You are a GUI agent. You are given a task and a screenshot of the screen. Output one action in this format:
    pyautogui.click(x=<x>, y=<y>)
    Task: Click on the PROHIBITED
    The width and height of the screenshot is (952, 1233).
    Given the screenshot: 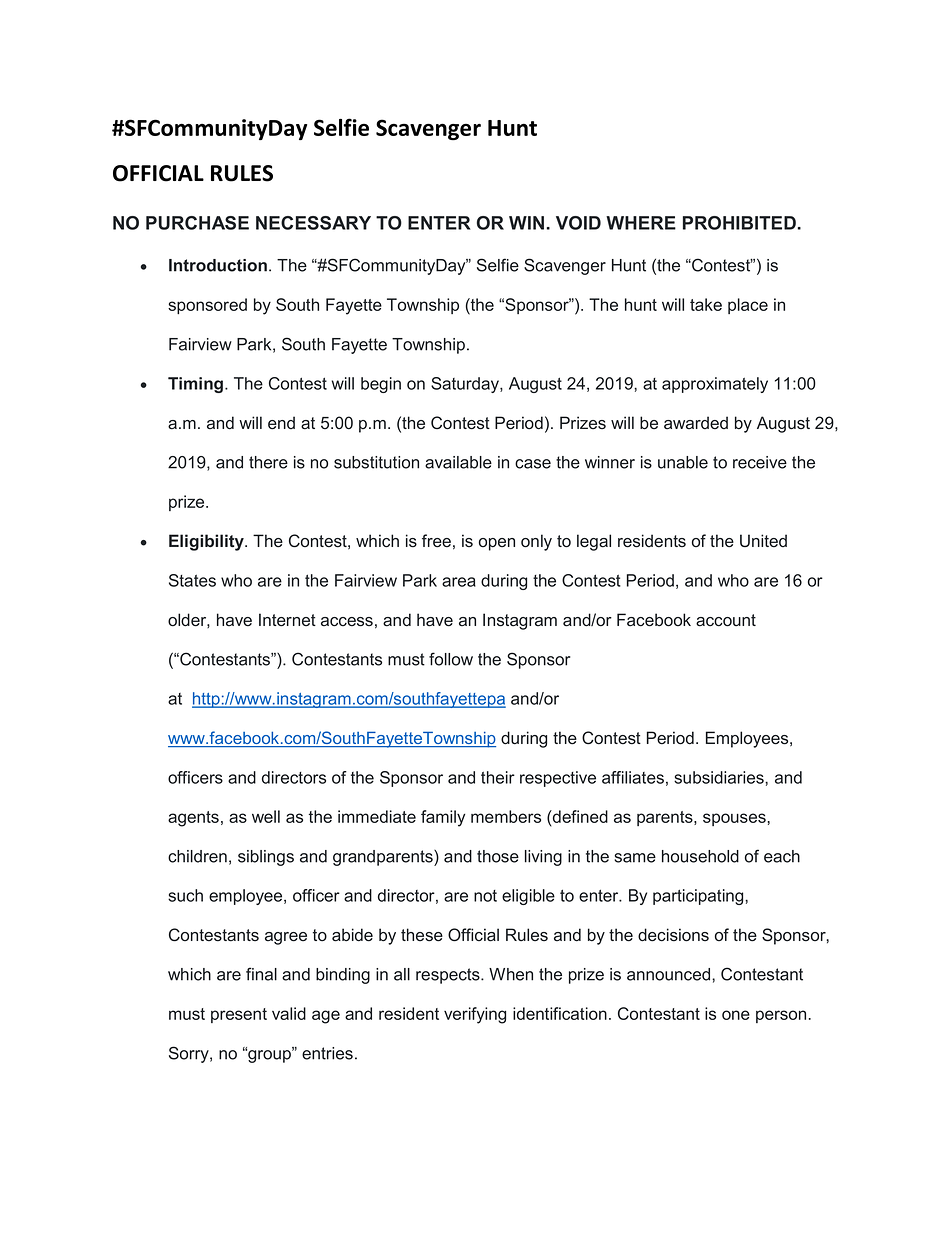 What is the action you would take?
    pyautogui.click(x=739, y=223)
